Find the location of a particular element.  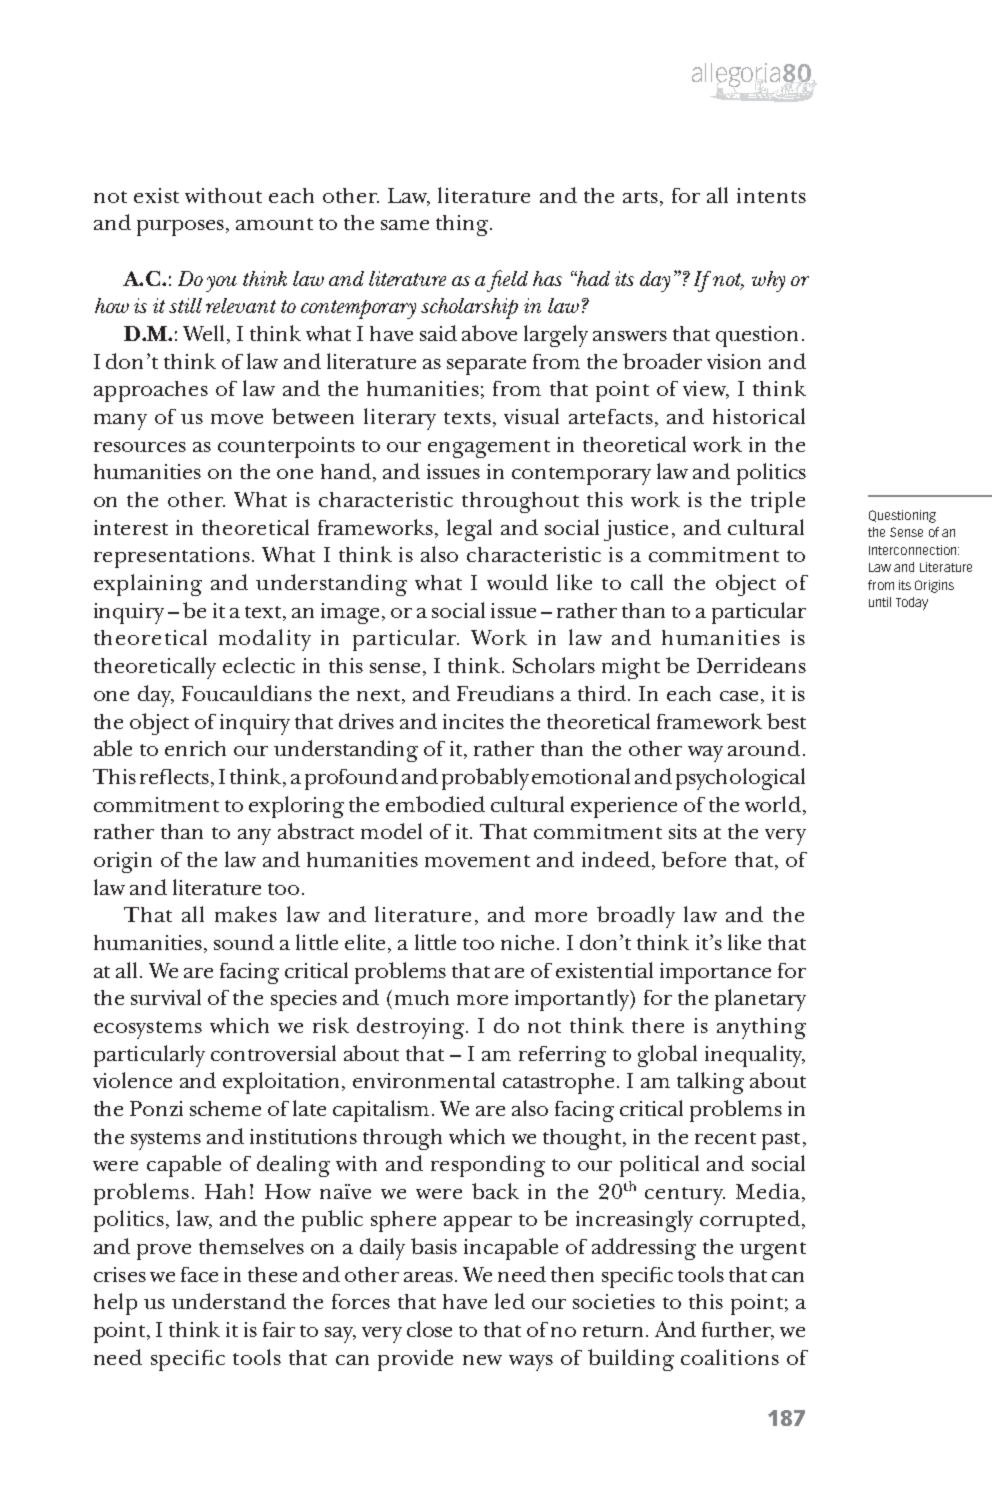

explaining is located at coordinates (148, 585).
